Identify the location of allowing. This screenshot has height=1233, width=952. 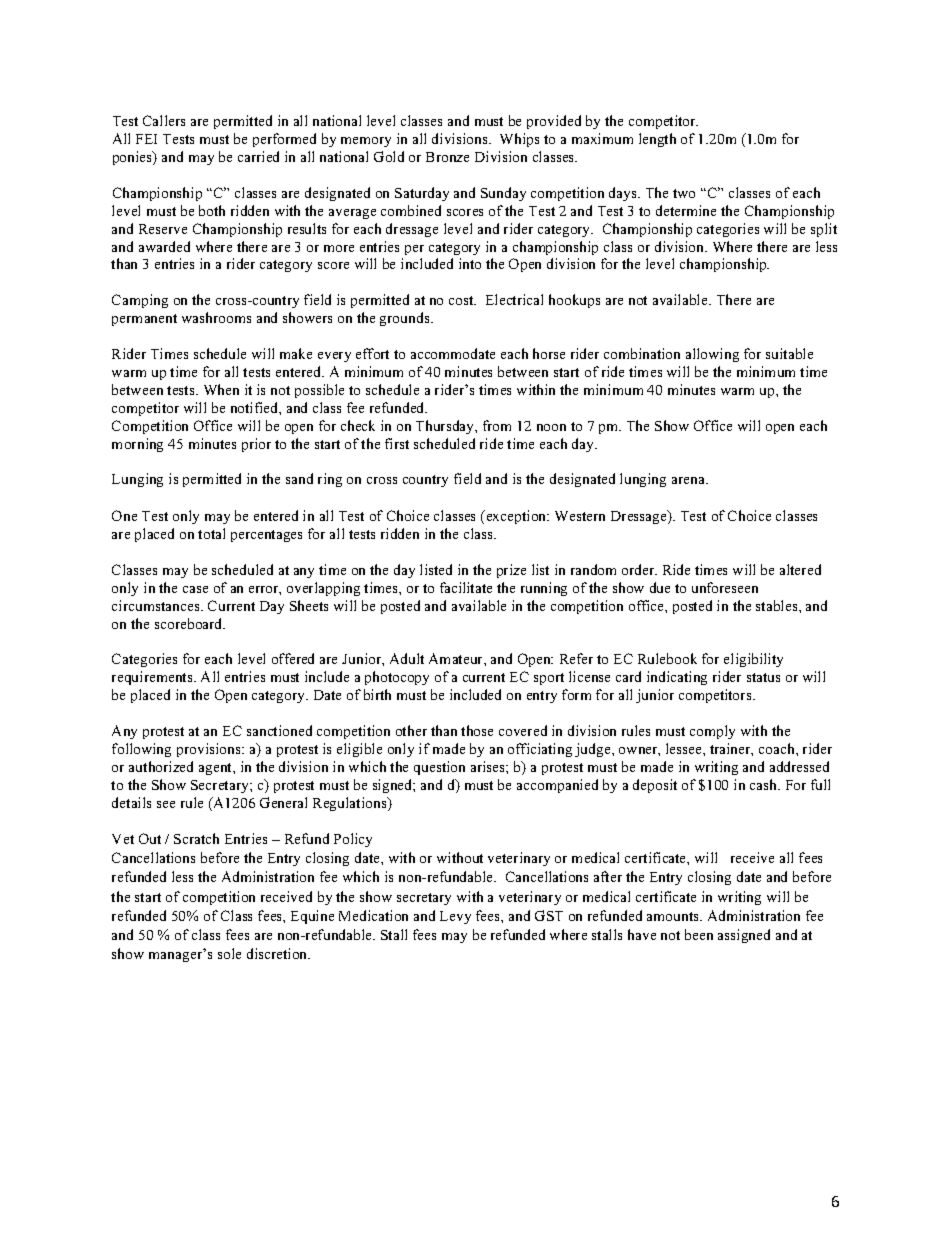
(712, 355).
